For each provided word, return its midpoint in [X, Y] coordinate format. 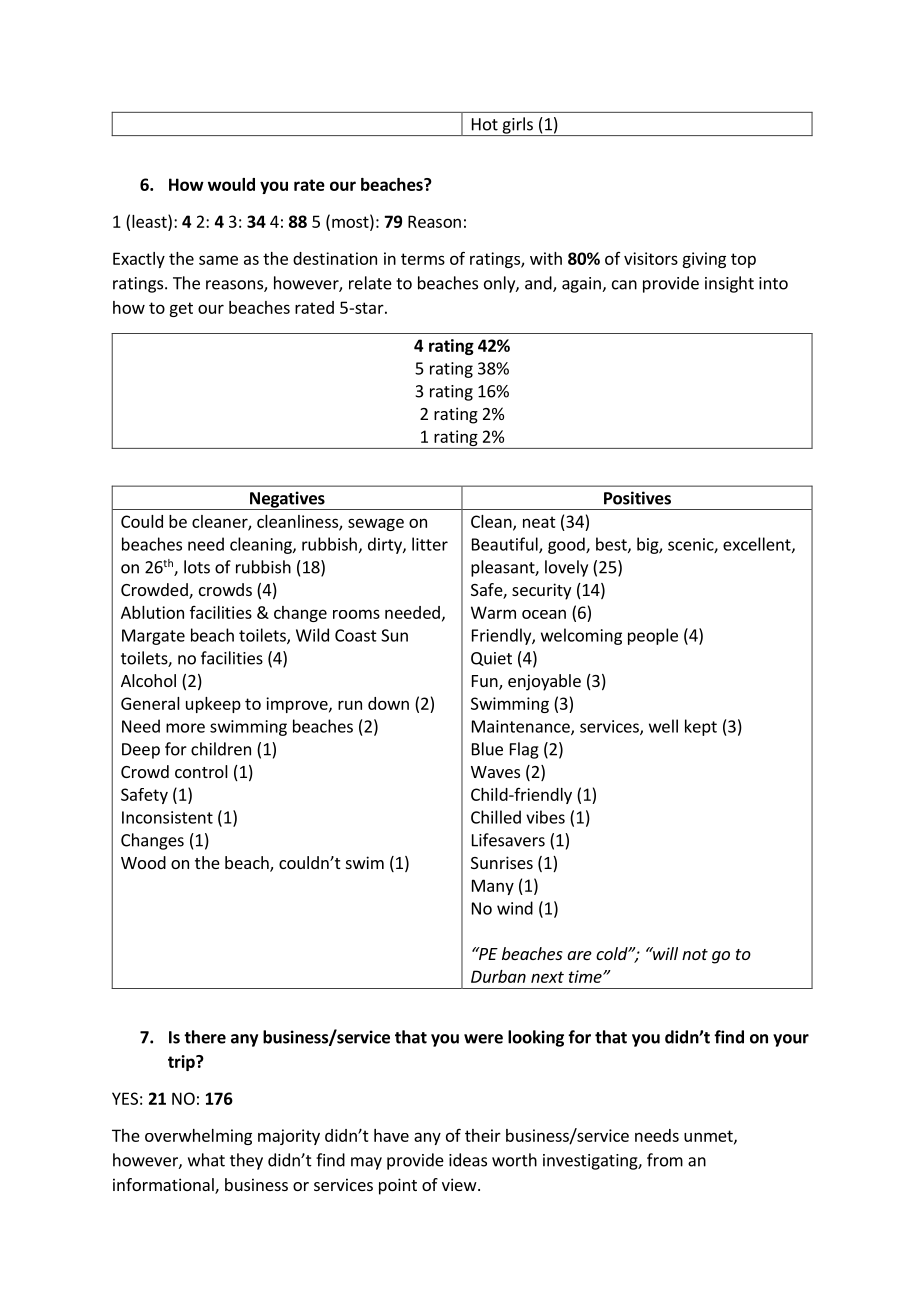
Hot [485, 124]
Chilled [496, 817]
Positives [637, 498]
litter [430, 544]
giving [704, 260]
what [206, 1160]
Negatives [287, 500]
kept [701, 727]
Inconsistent [167, 817]
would [231, 184]
